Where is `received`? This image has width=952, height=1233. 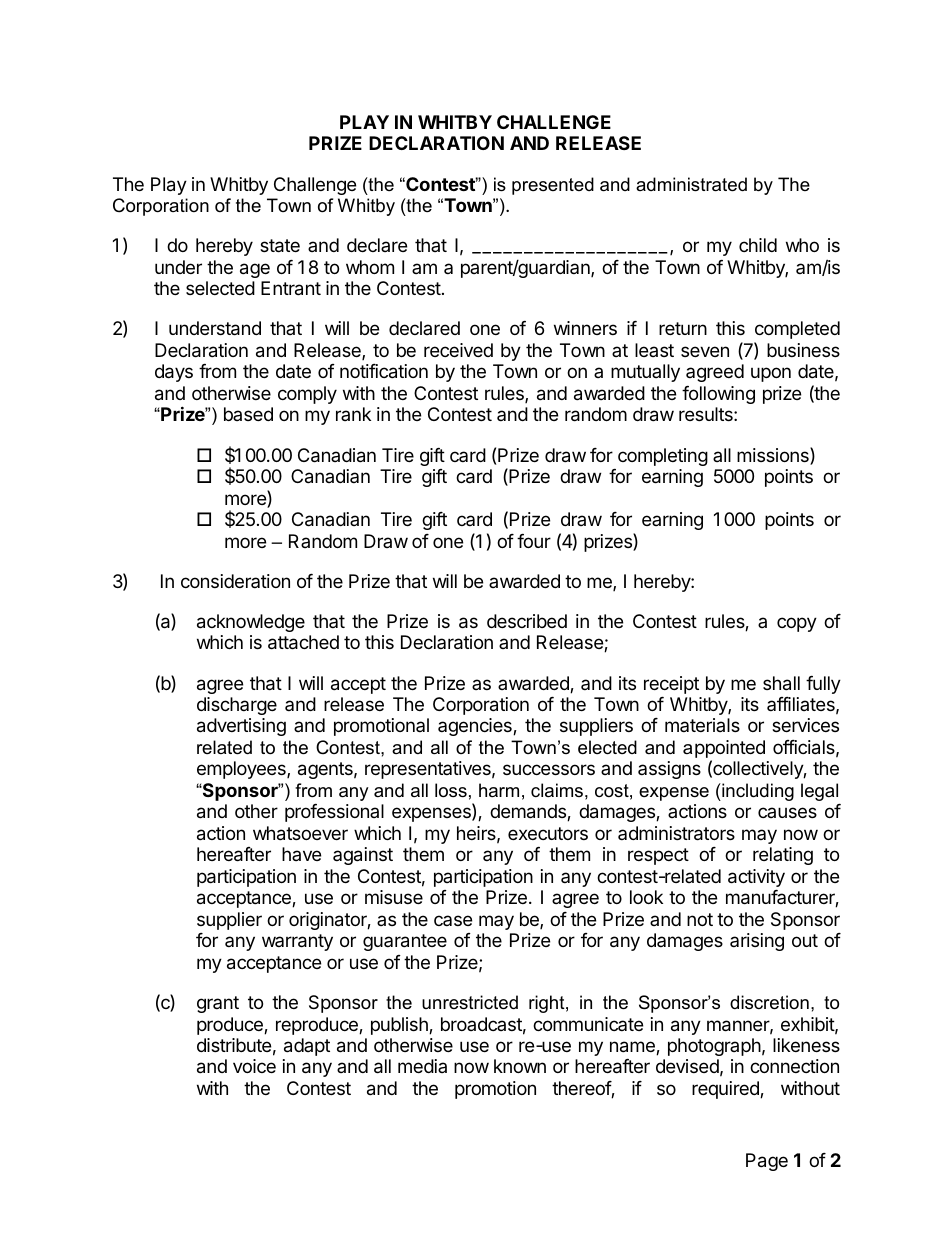
received is located at coordinates (458, 350).
